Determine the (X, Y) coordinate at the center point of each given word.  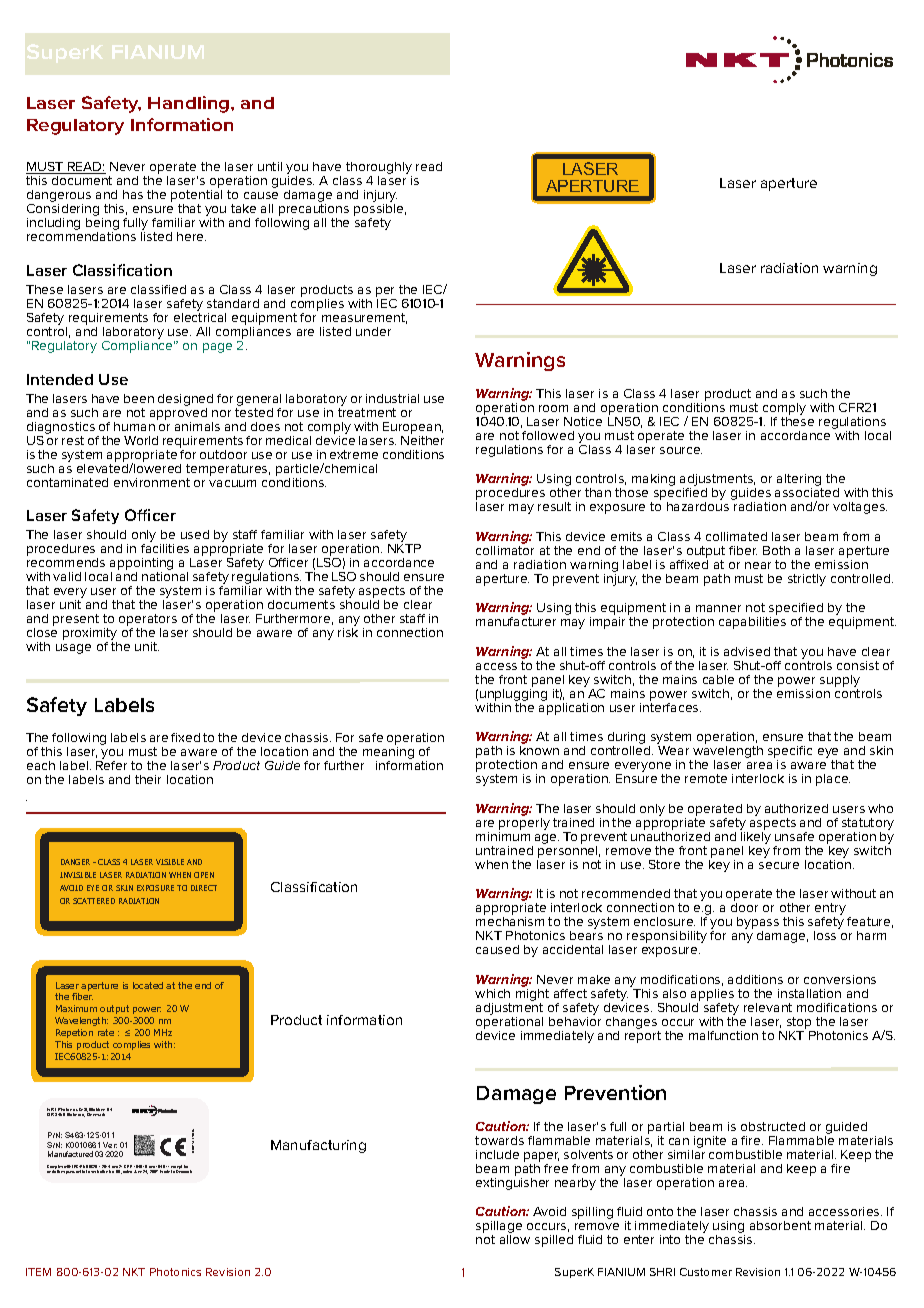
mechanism (510, 921)
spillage (499, 1228)
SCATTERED (94, 901)
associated (807, 492)
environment (152, 482)
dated (127, 1171)
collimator (505, 550)
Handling (190, 104)
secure (779, 865)
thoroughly (379, 169)
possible (380, 211)
